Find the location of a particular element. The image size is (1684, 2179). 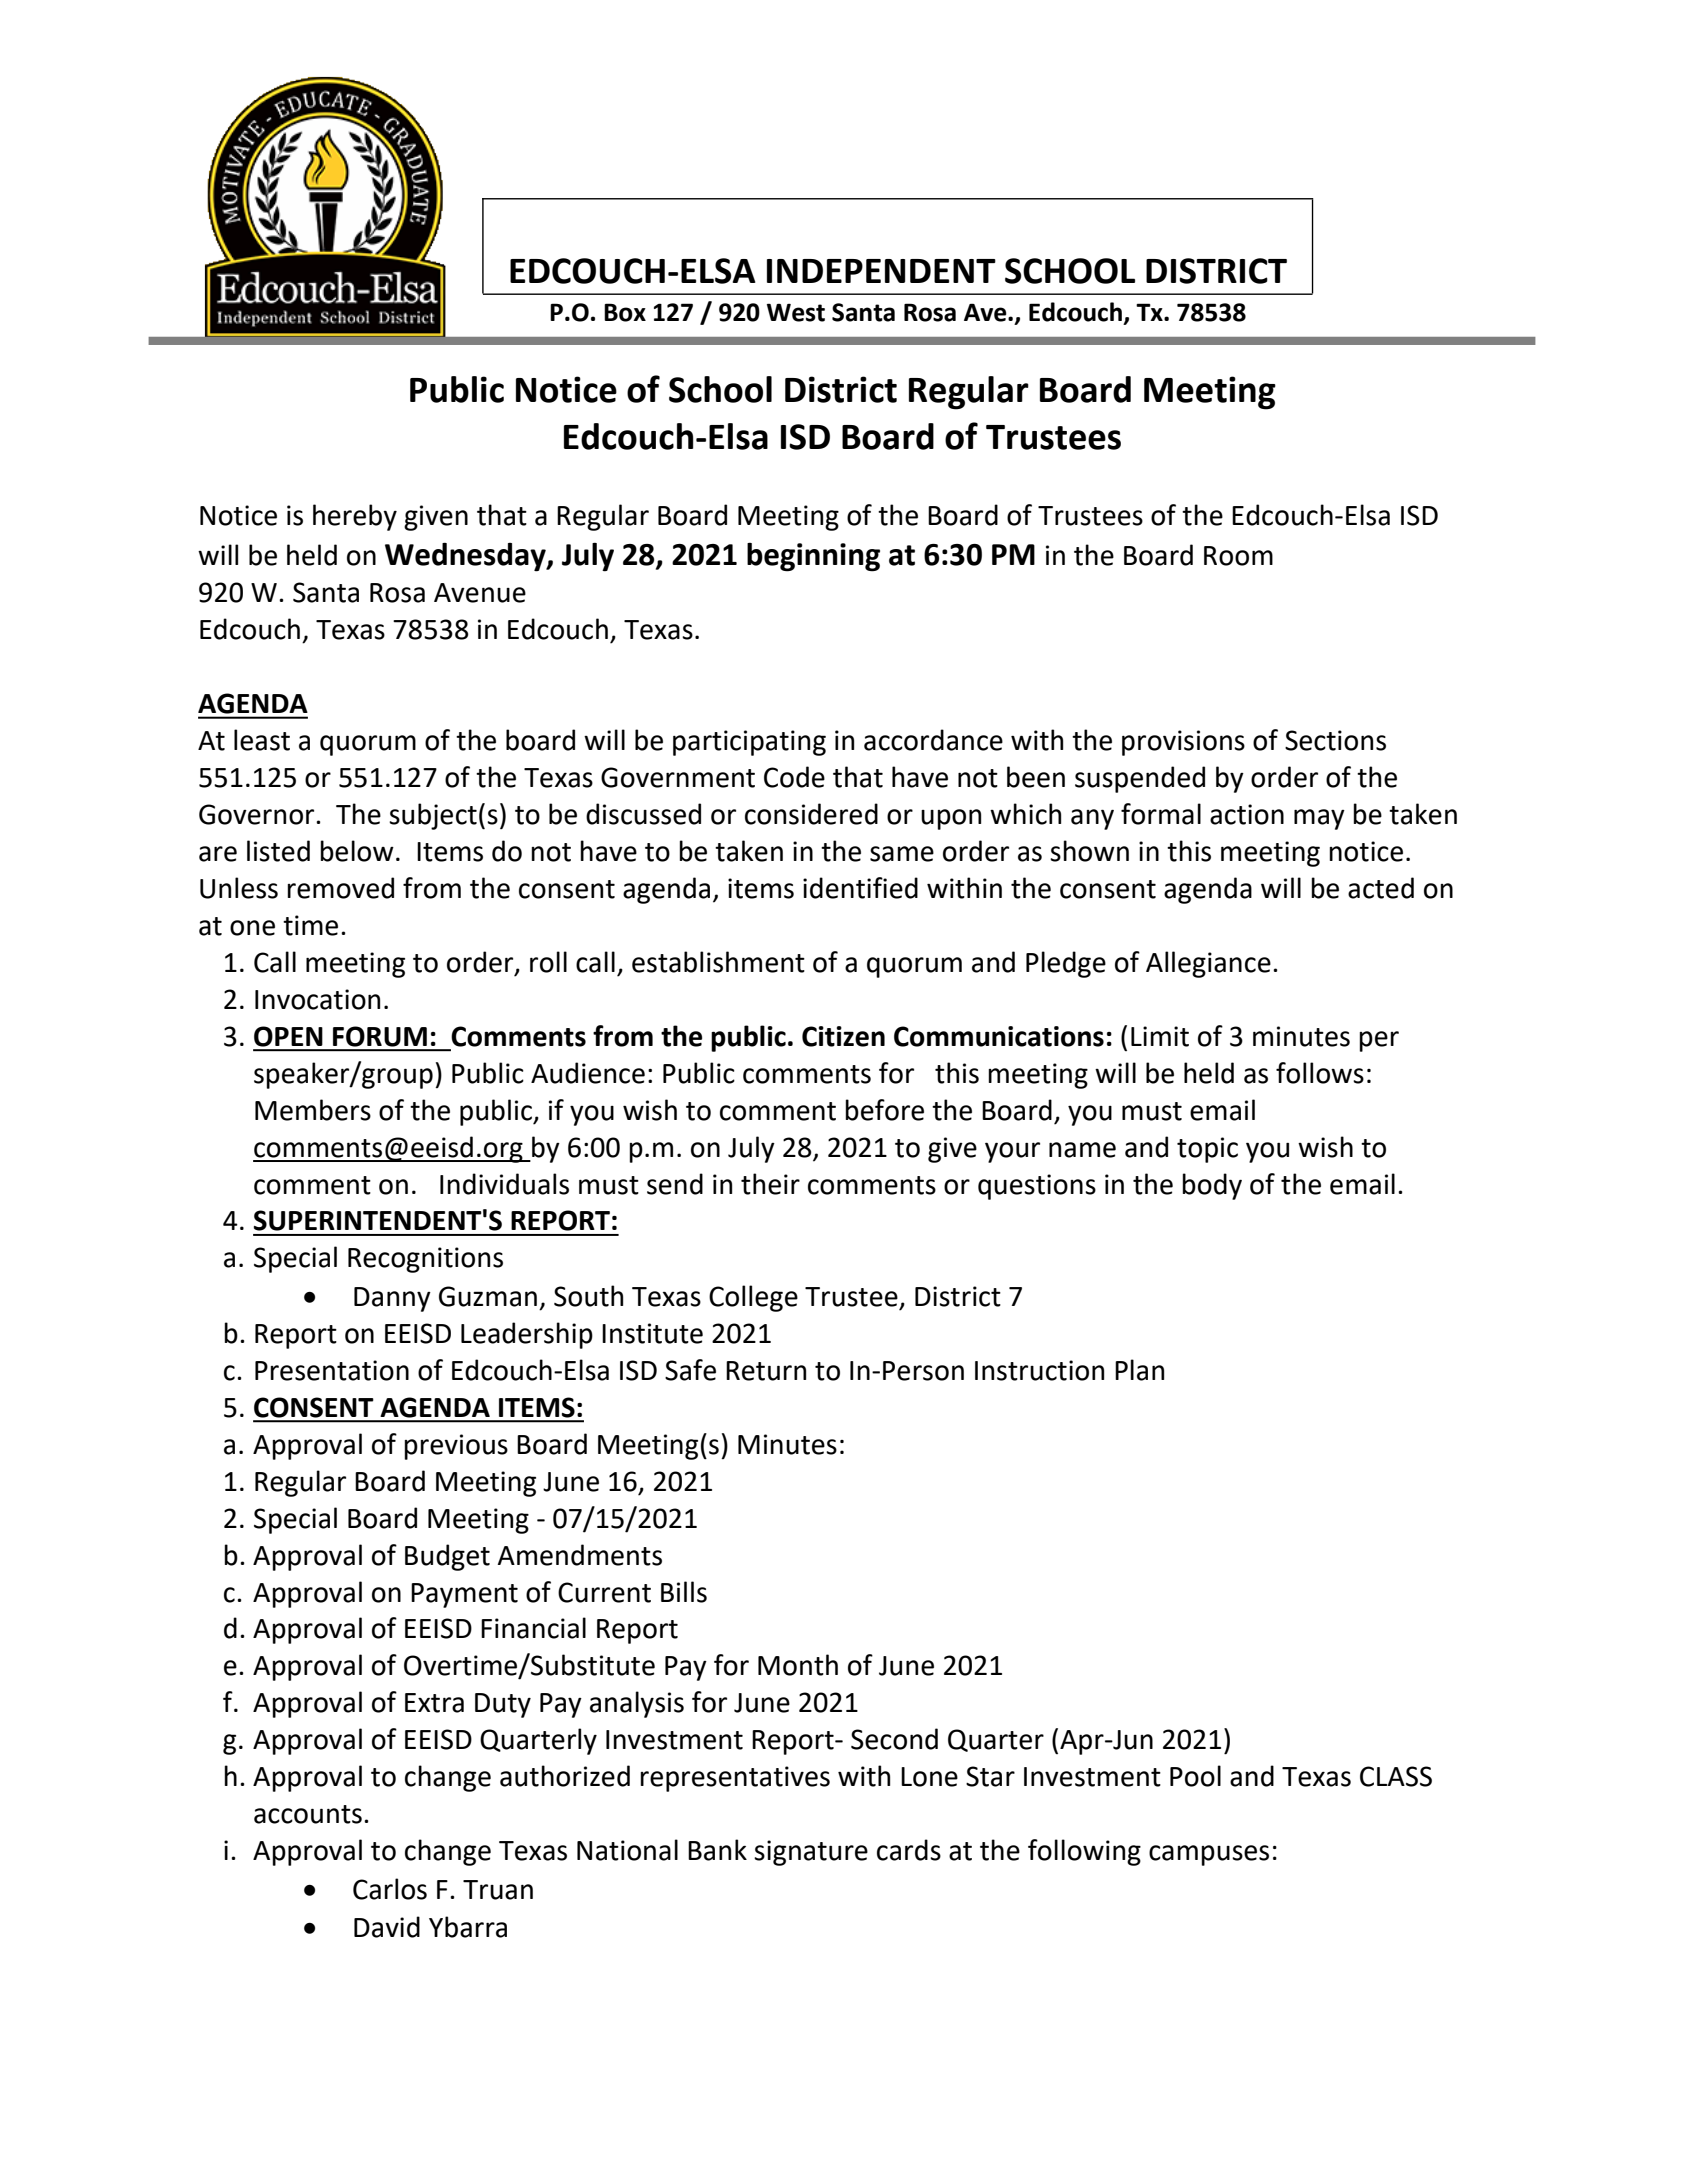

signature is located at coordinates (811, 1853).
